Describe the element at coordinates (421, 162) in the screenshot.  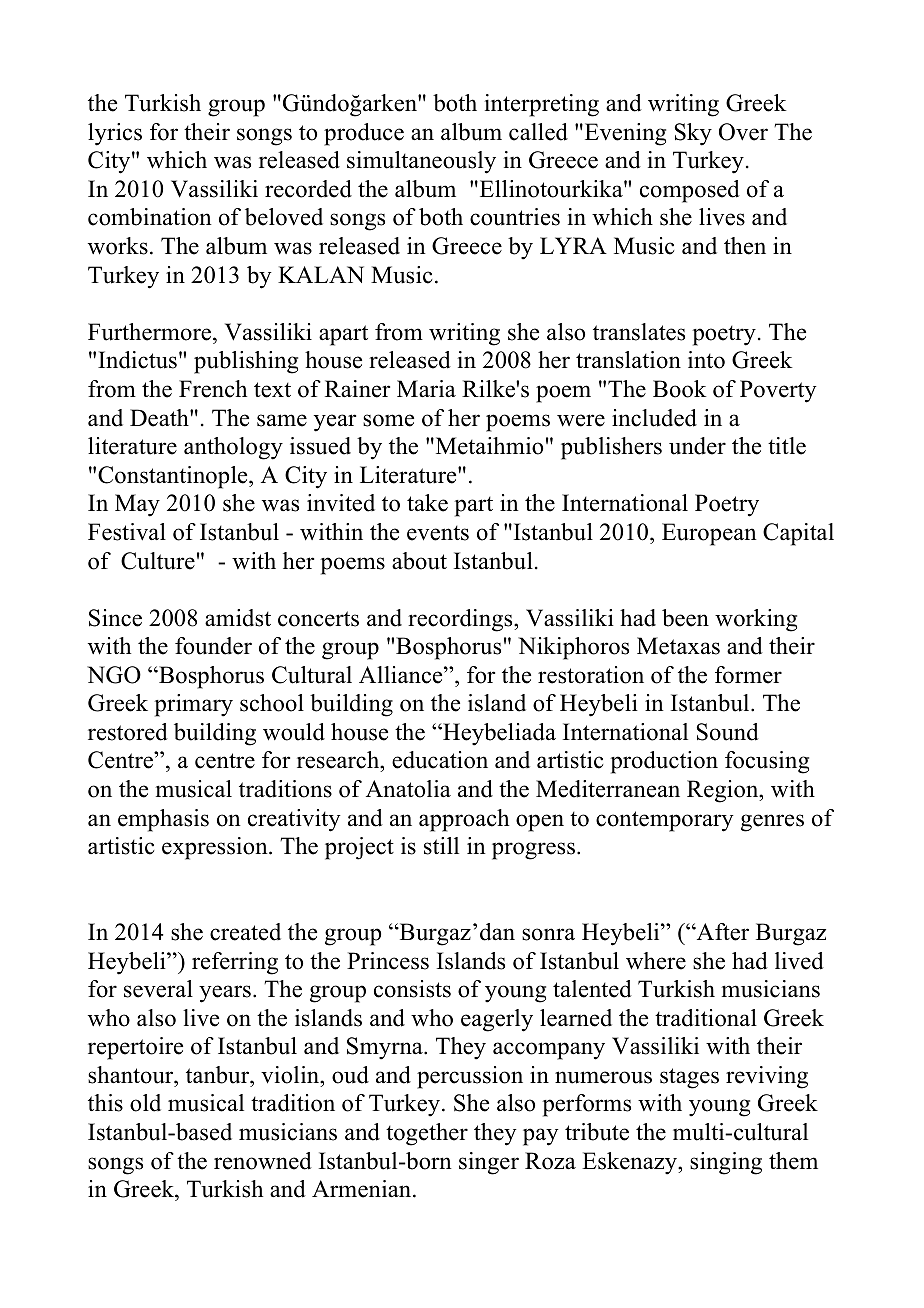
I see `simultaneously` at that location.
